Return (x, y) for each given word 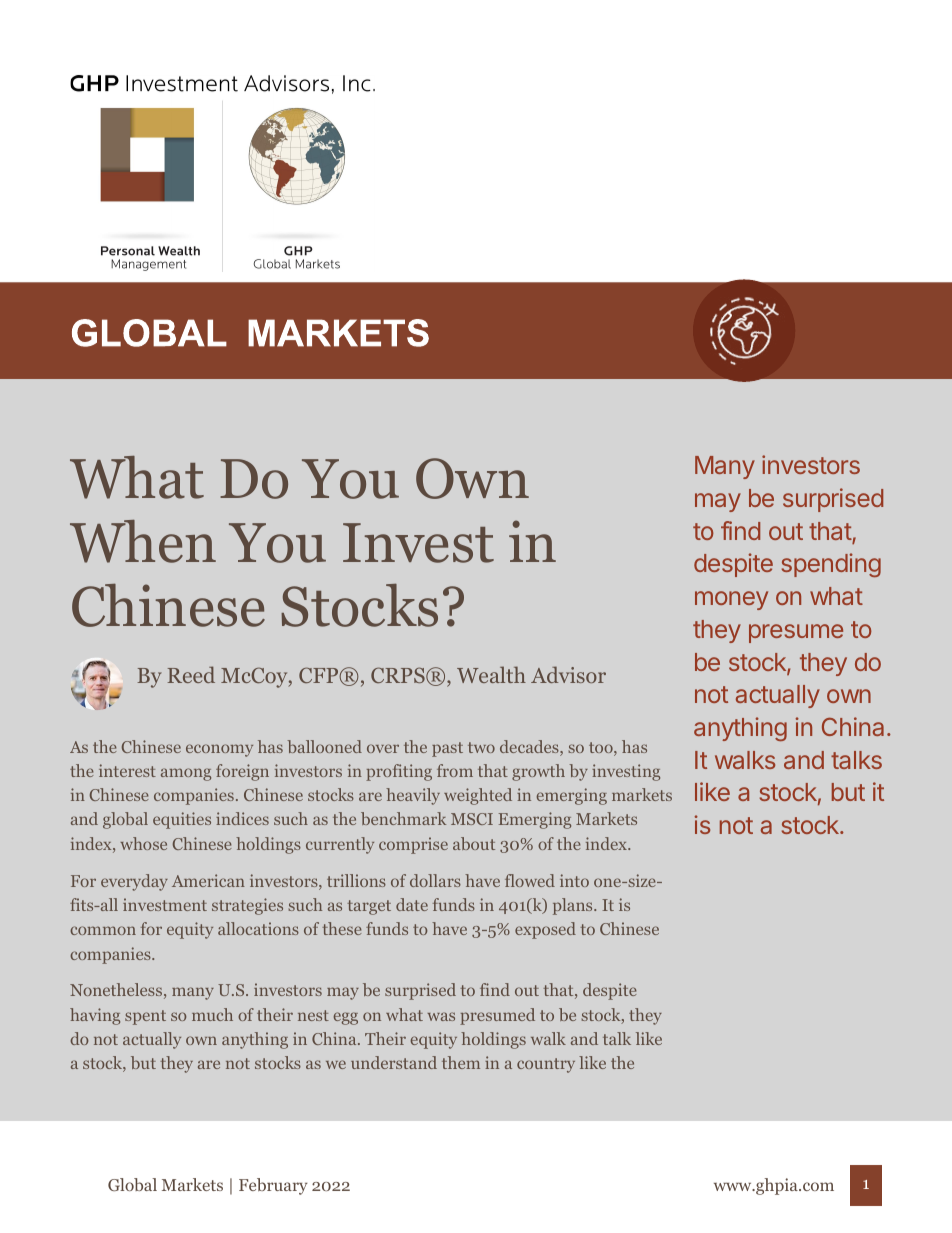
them (461, 1062)
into (574, 880)
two (481, 747)
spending (831, 565)
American (208, 880)
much (212, 1014)
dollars (435, 880)
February (273, 1186)
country (546, 1065)
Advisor (568, 674)
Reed (191, 674)
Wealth (491, 674)
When (143, 541)
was (441, 1016)
